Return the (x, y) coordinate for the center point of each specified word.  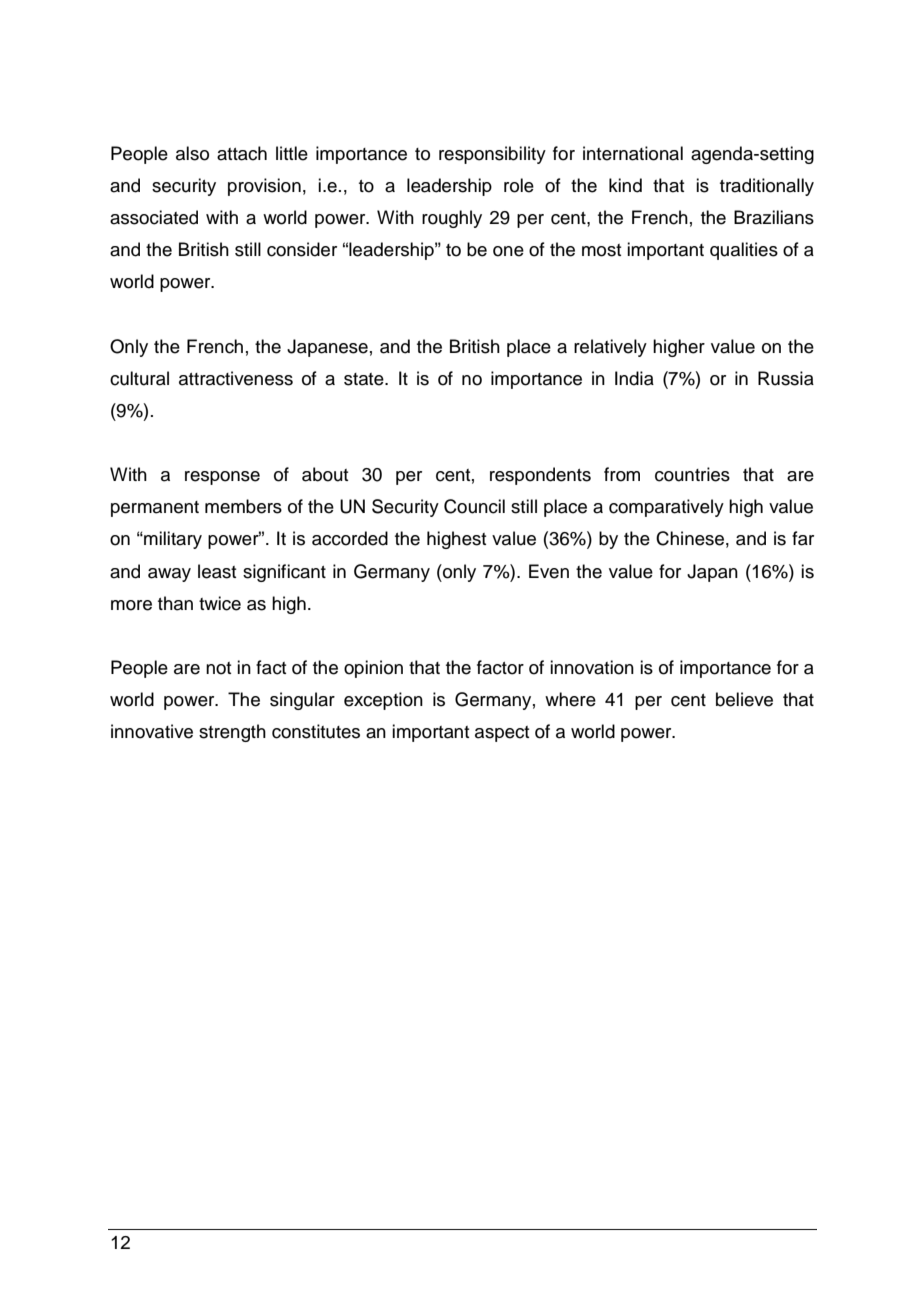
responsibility (492, 155)
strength (232, 733)
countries (692, 474)
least (217, 571)
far (803, 538)
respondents (540, 476)
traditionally (767, 187)
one (508, 251)
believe (744, 699)
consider (302, 249)
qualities (744, 251)
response (222, 478)
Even (549, 571)
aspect (502, 734)
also (192, 153)
